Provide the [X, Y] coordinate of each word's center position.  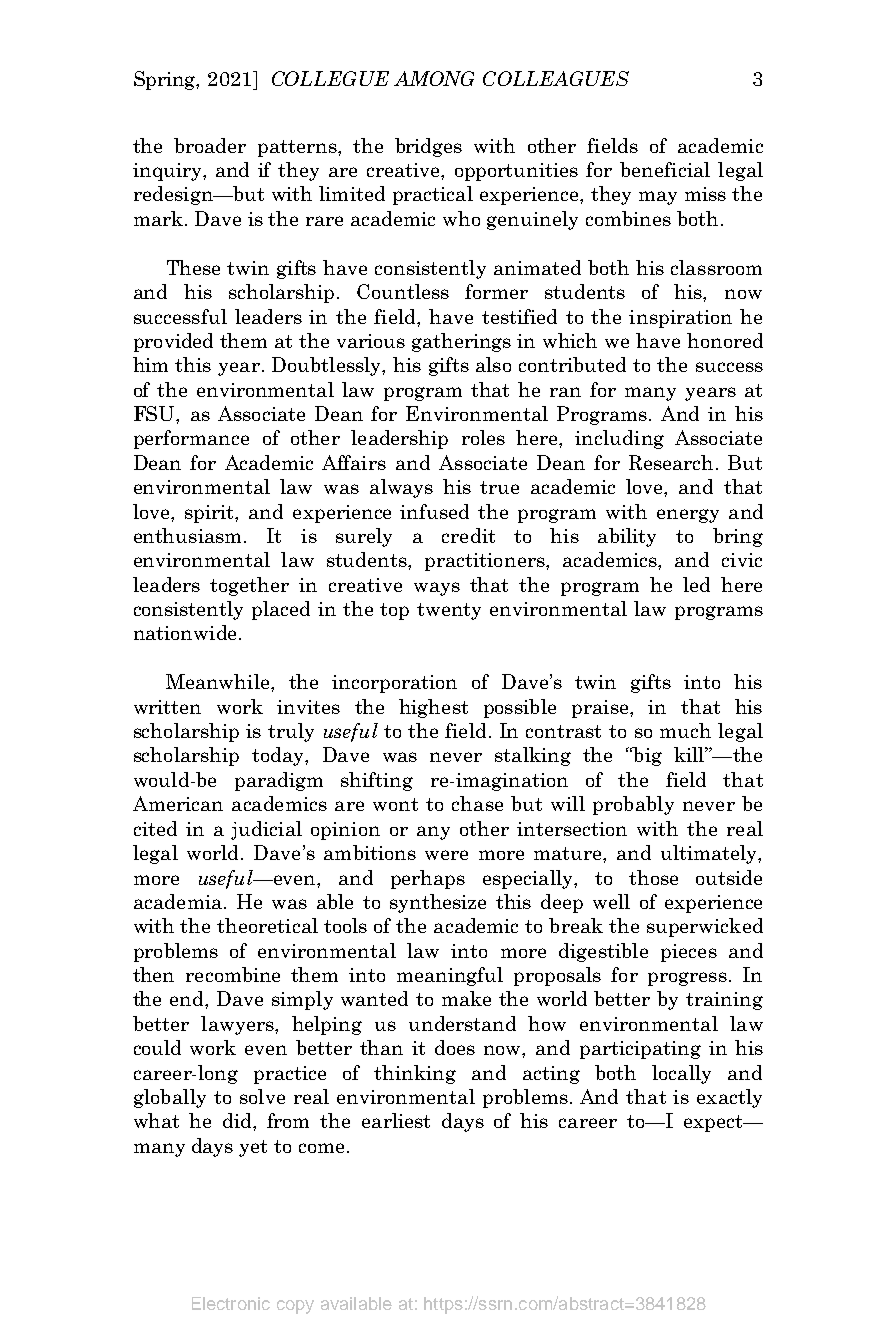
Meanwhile [219, 681]
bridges [428, 147]
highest [433, 708]
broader [210, 145]
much [685, 730]
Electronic [231, 1303]
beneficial [665, 169]
